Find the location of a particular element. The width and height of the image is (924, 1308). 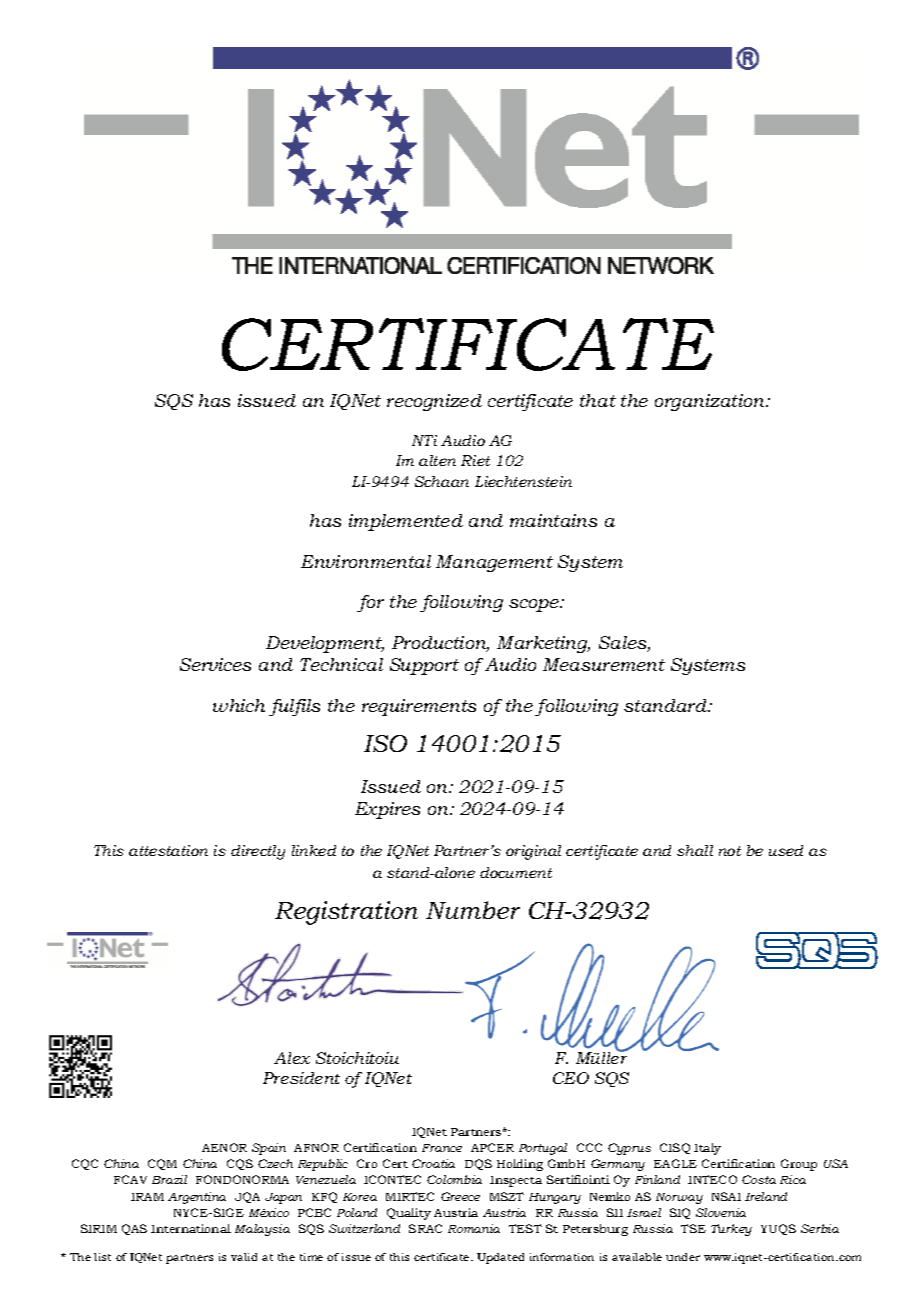

not is located at coordinates (730, 851).
